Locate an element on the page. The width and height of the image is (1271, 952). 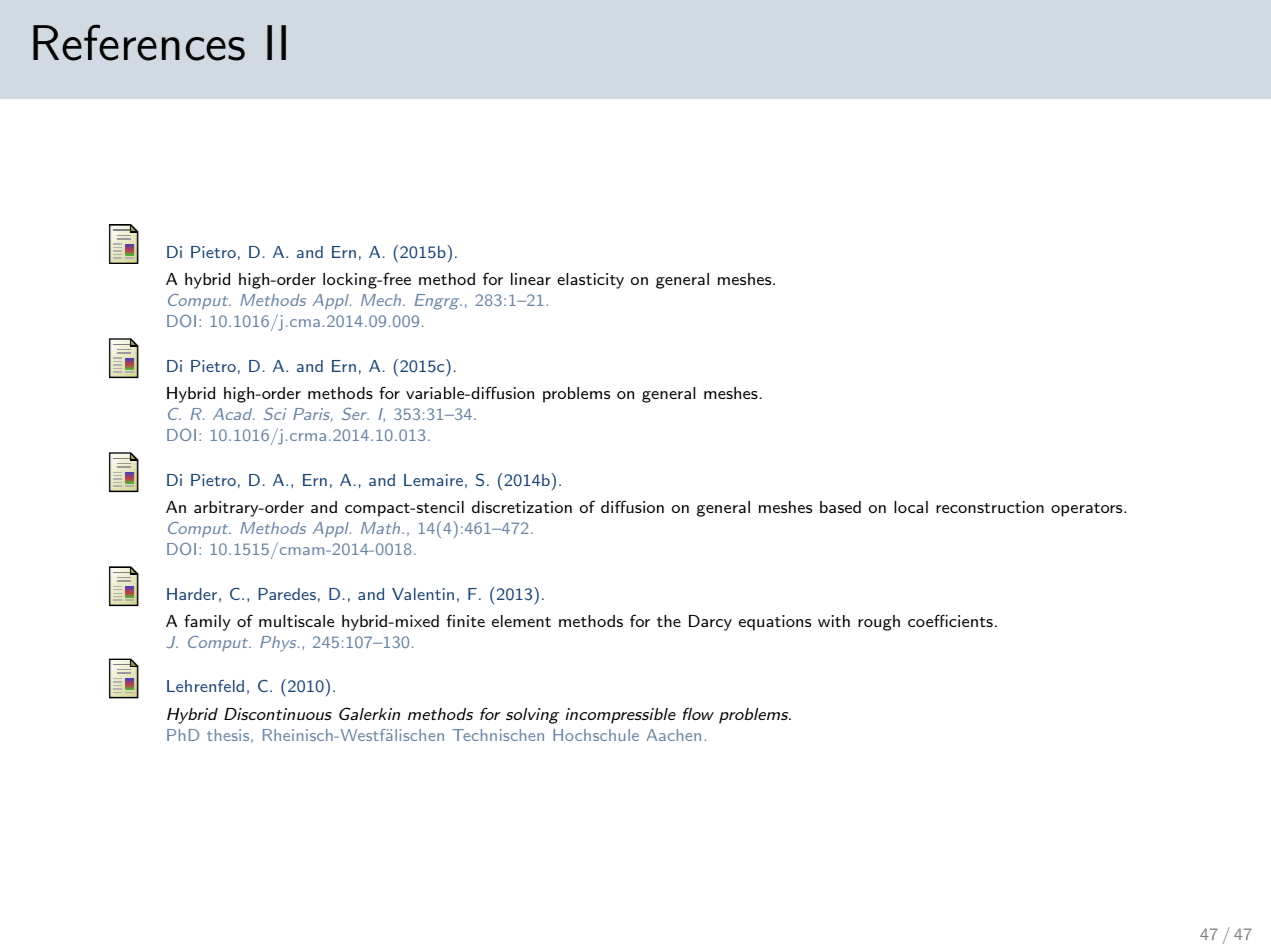
References is located at coordinates (139, 42).
